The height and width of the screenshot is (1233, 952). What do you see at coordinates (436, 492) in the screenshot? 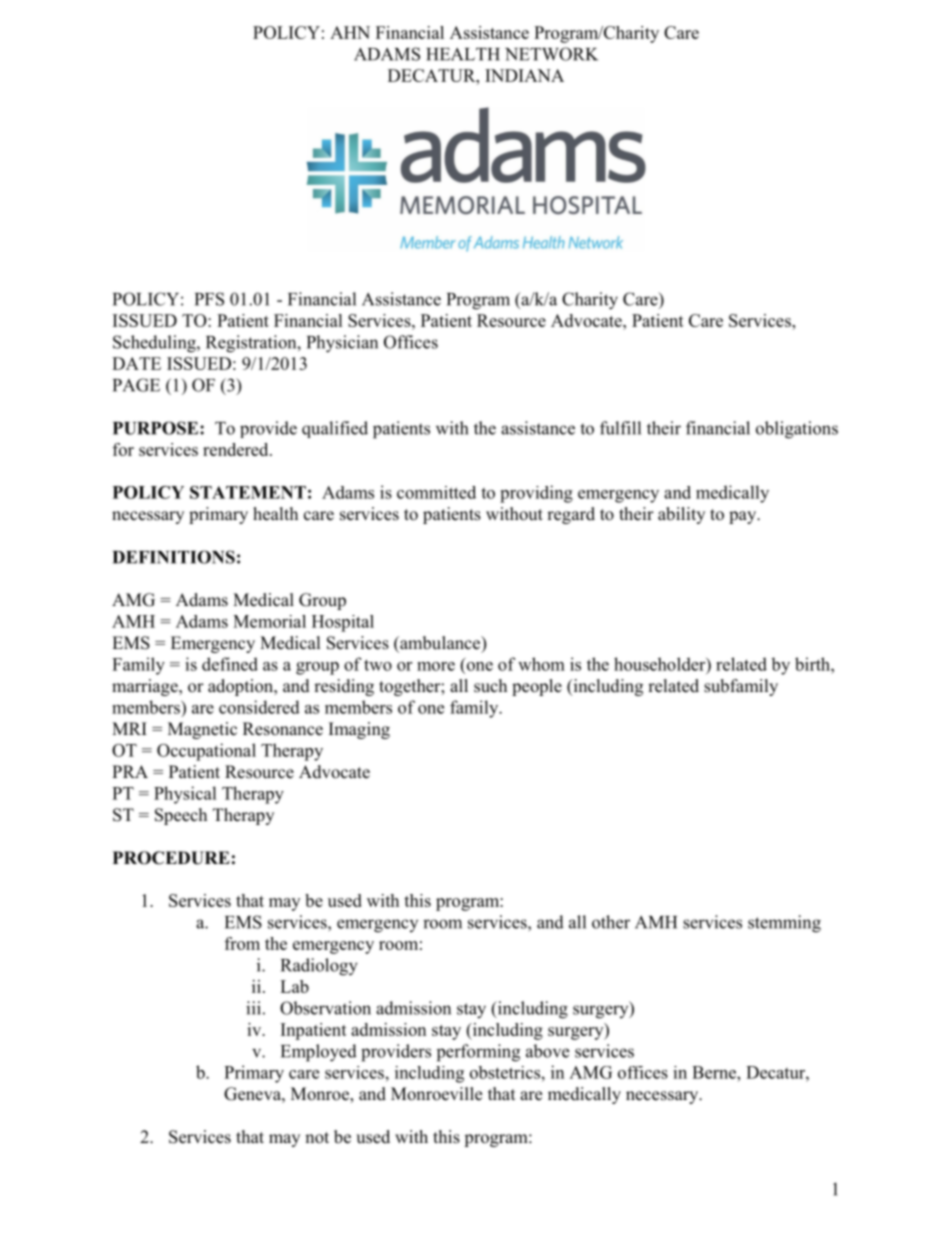
I see `committed` at bounding box center [436, 492].
